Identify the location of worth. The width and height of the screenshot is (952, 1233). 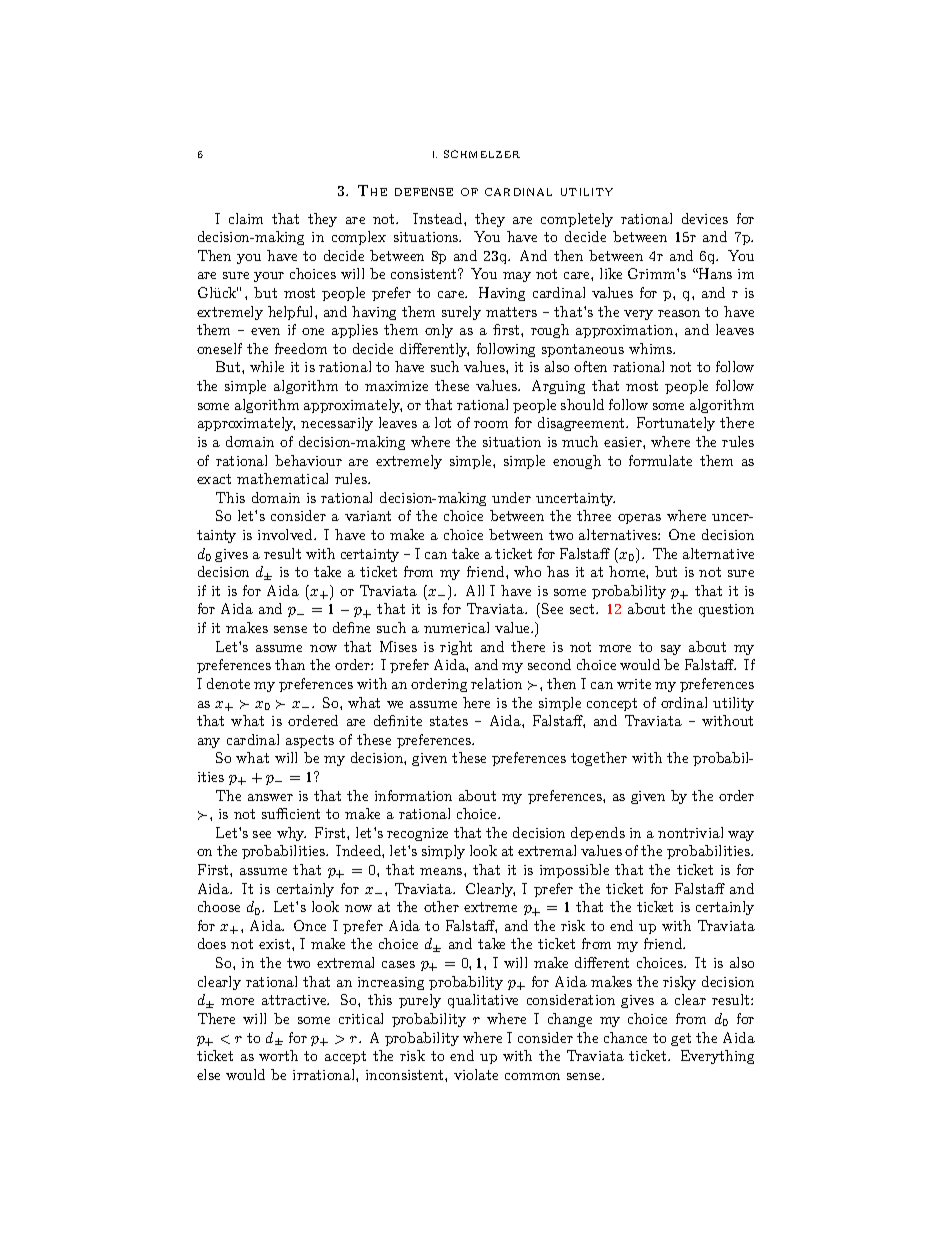
(278, 1055).
